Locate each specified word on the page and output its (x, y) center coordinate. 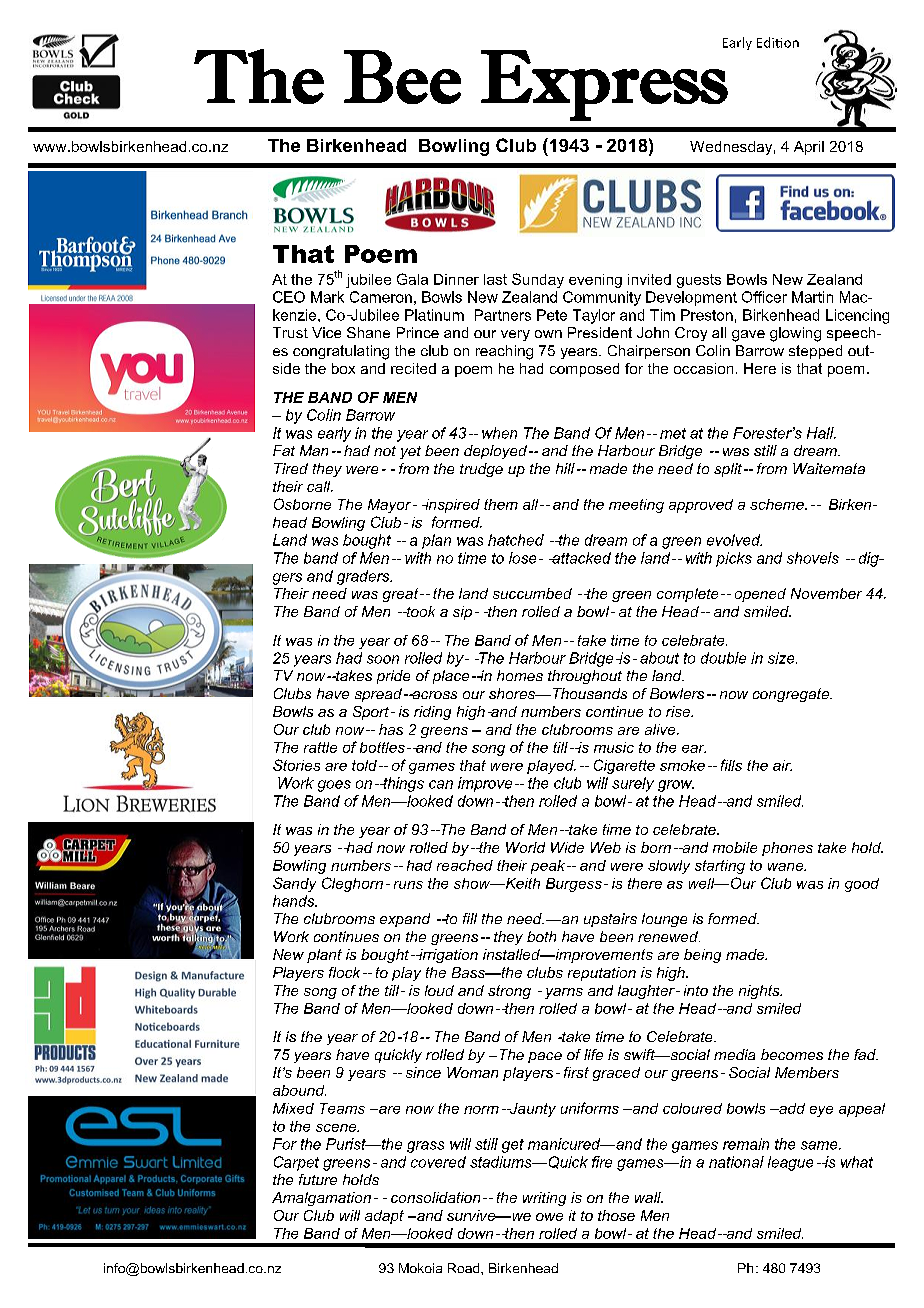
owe (549, 1217)
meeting (636, 506)
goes (334, 786)
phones (787, 849)
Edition (778, 42)
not (385, 451)
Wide (567, 847)
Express (604, 85)
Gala (412, 279)
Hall (821, 433)
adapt (384, 1217)
